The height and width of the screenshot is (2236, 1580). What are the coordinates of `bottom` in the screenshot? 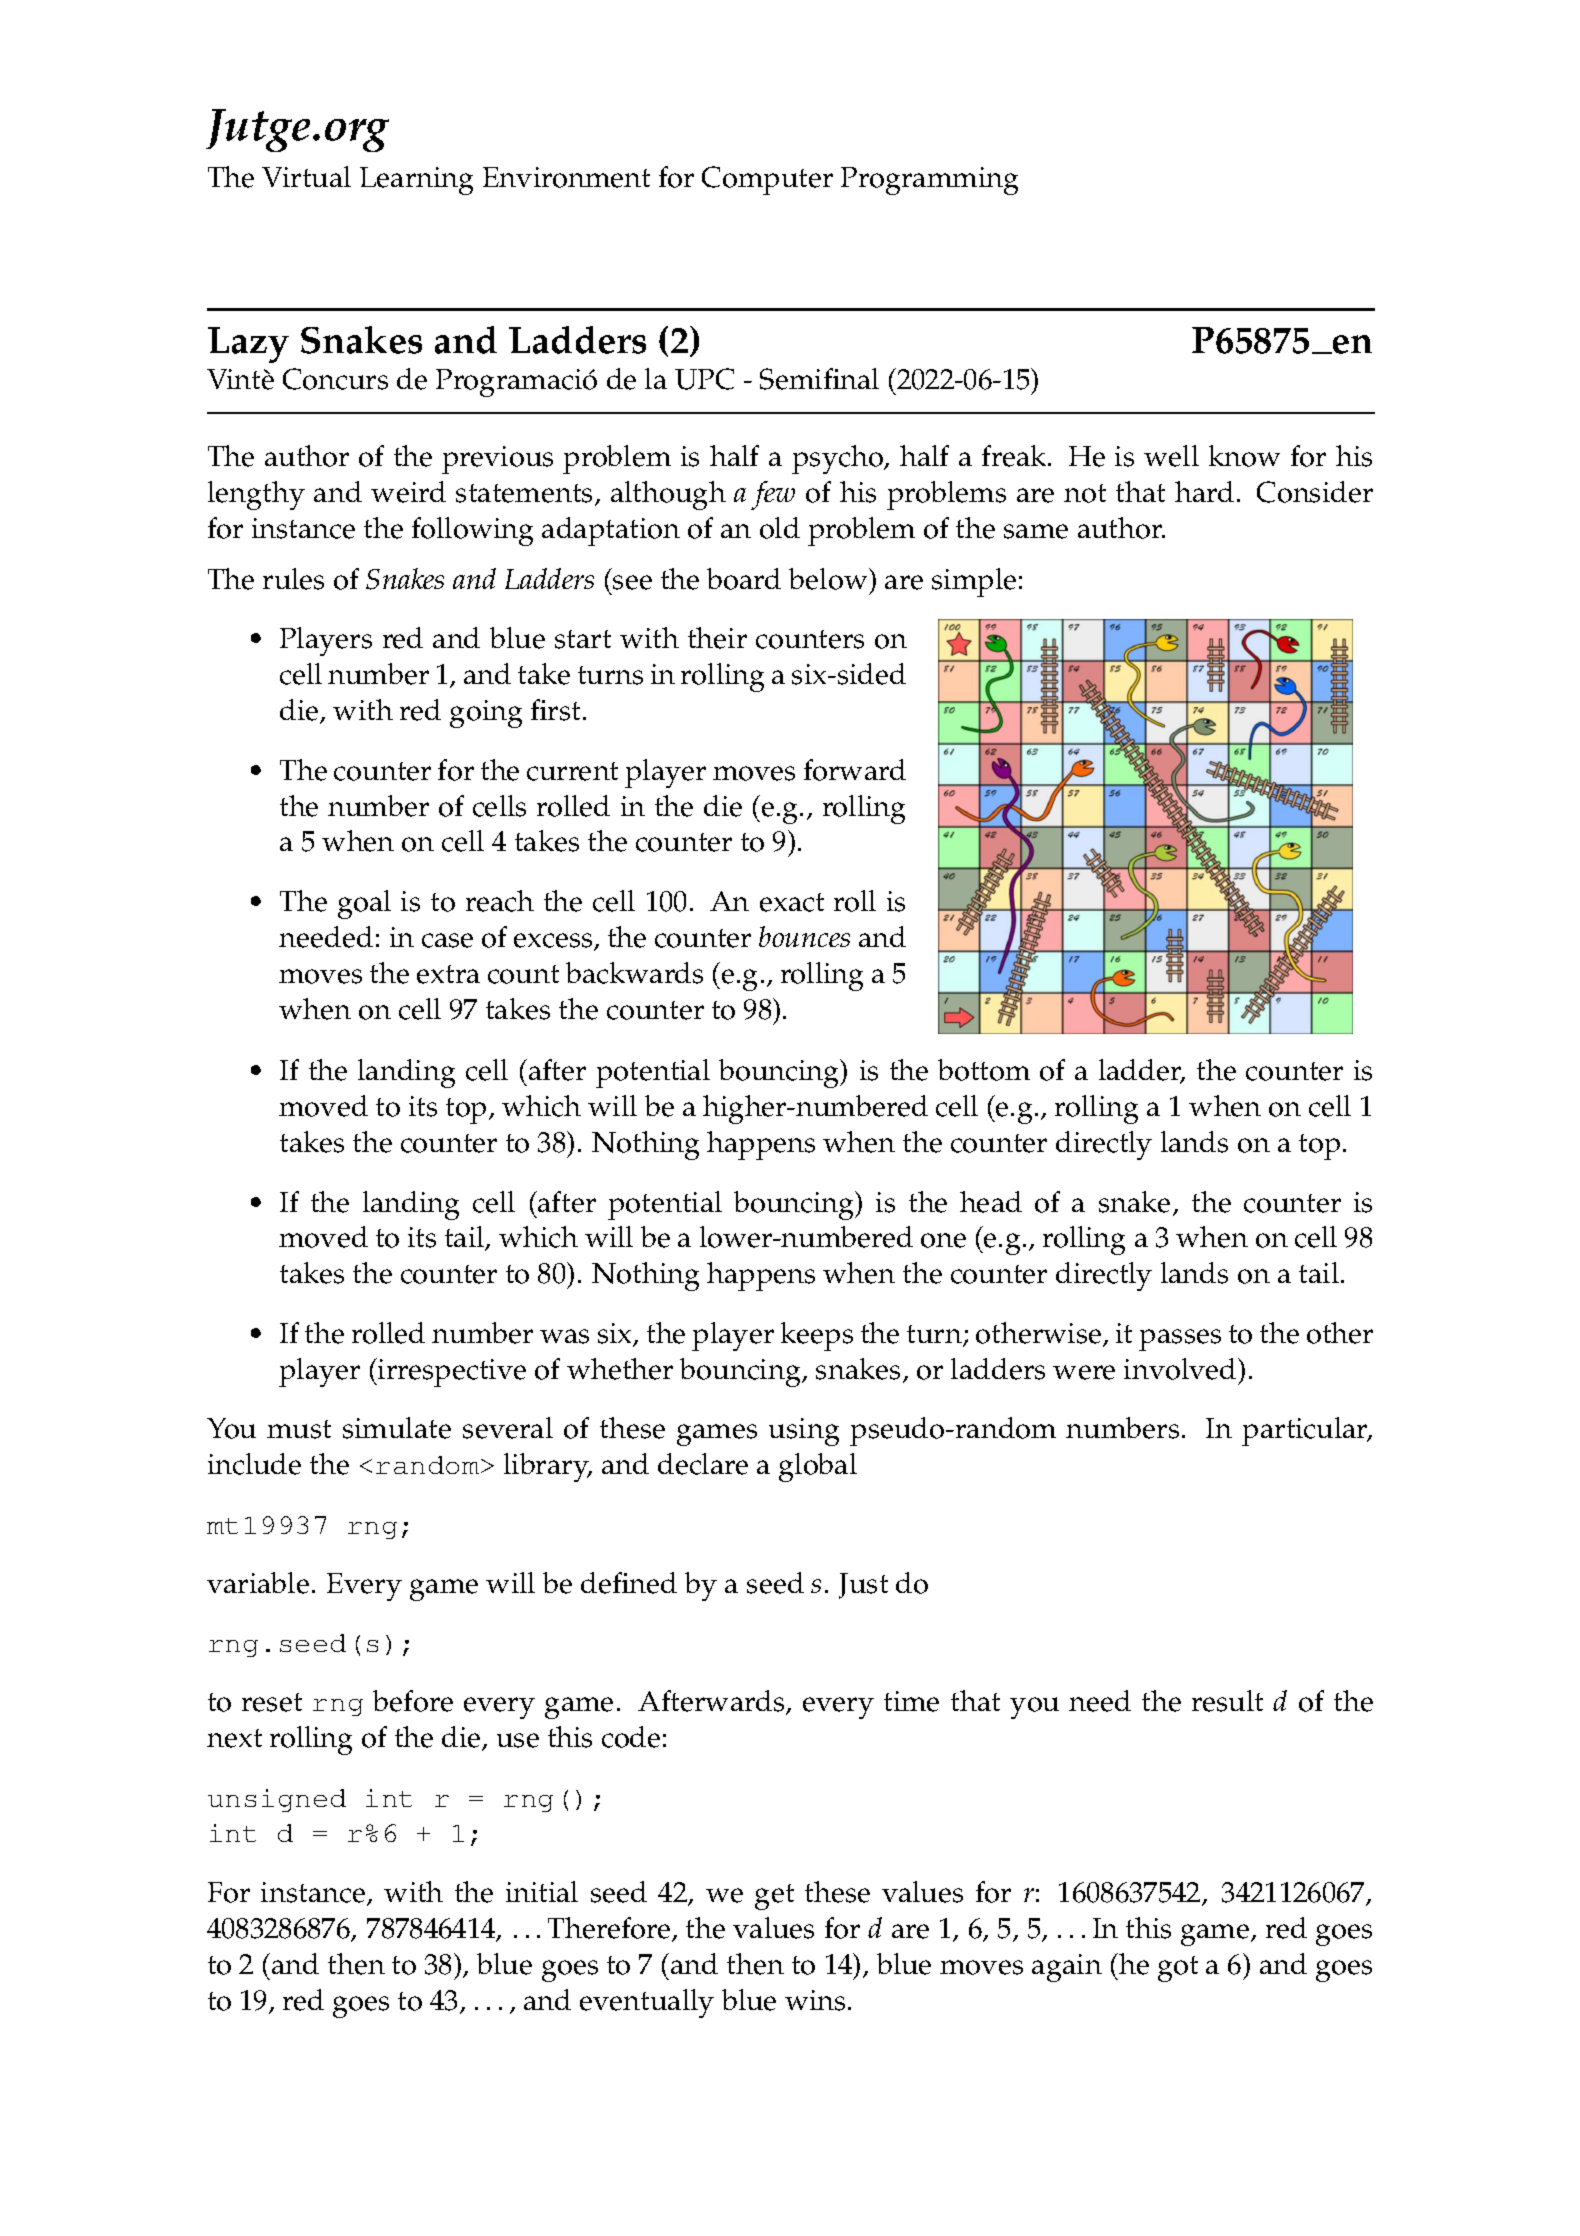 It's located at (984, 1070).
